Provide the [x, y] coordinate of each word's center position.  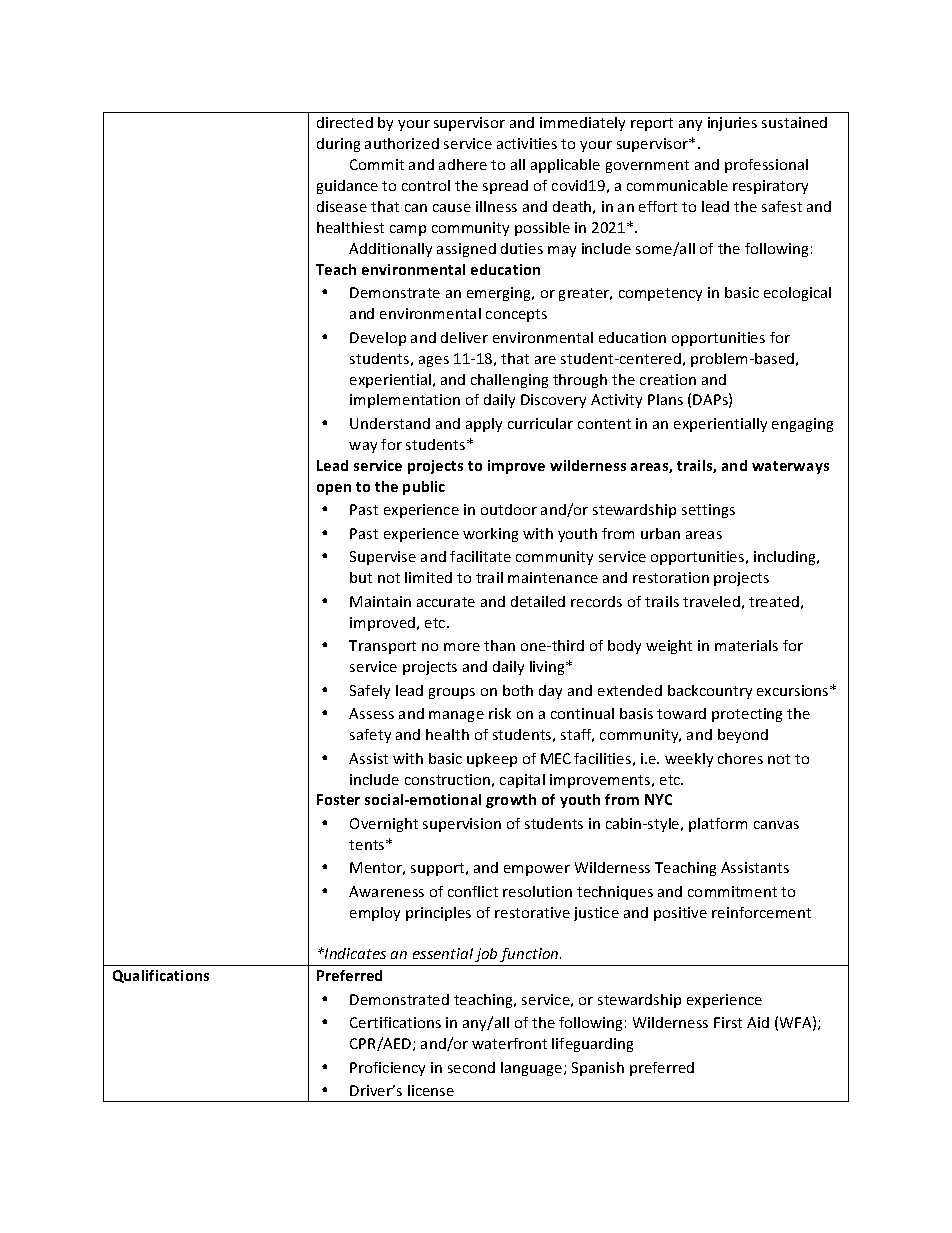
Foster [338, 799]
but [361, 577]
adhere [463, 164]
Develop [378, 339]
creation [668, 379]
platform [718, 825]
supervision [462, 825]
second [471, 1067]
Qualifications [161, 976]
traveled [711, 601]
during [338, 145]
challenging [509, 381]
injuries [732, 124]
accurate [446, 602]
